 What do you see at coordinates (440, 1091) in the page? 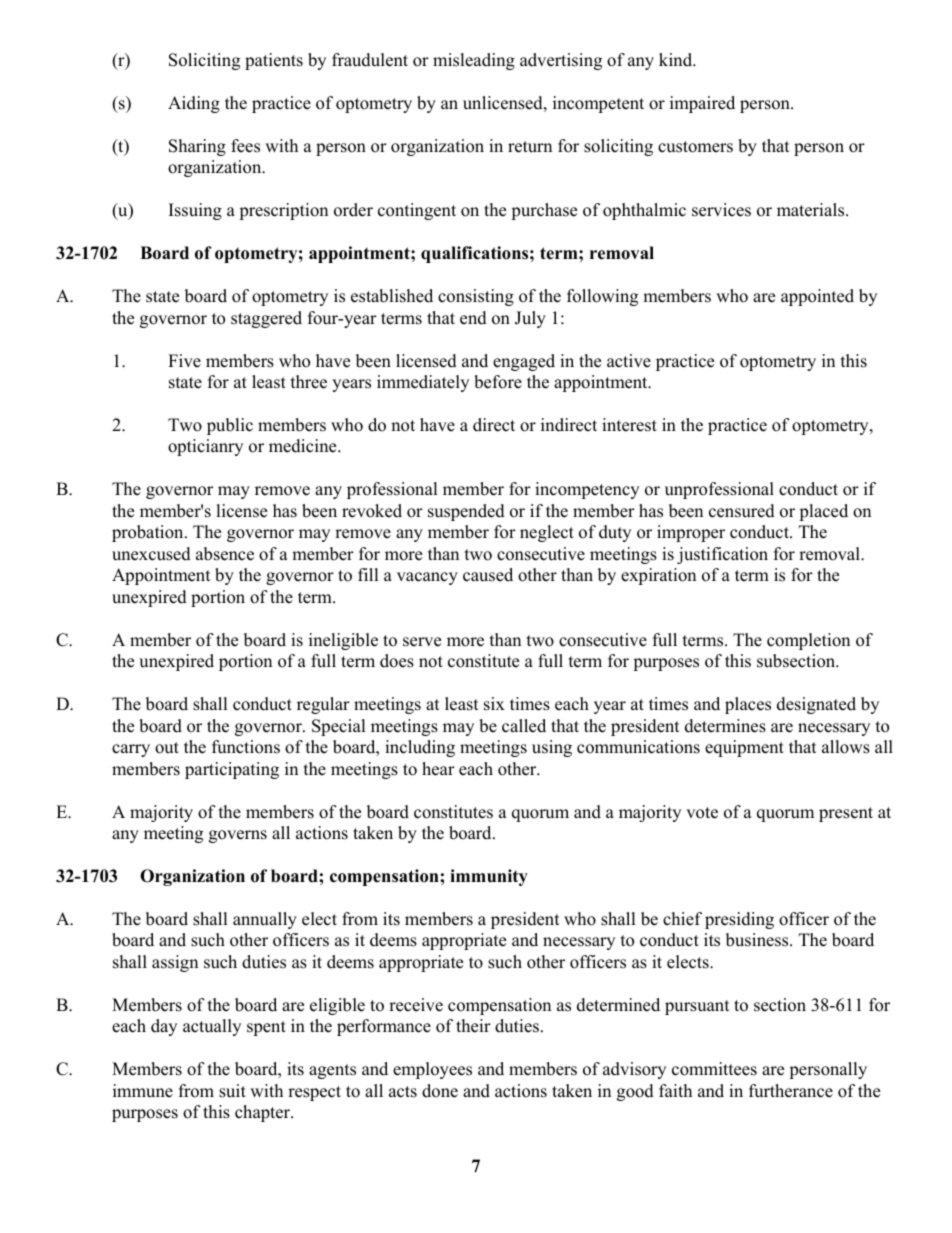
I see `done` at bounding box center [440, 1091].
